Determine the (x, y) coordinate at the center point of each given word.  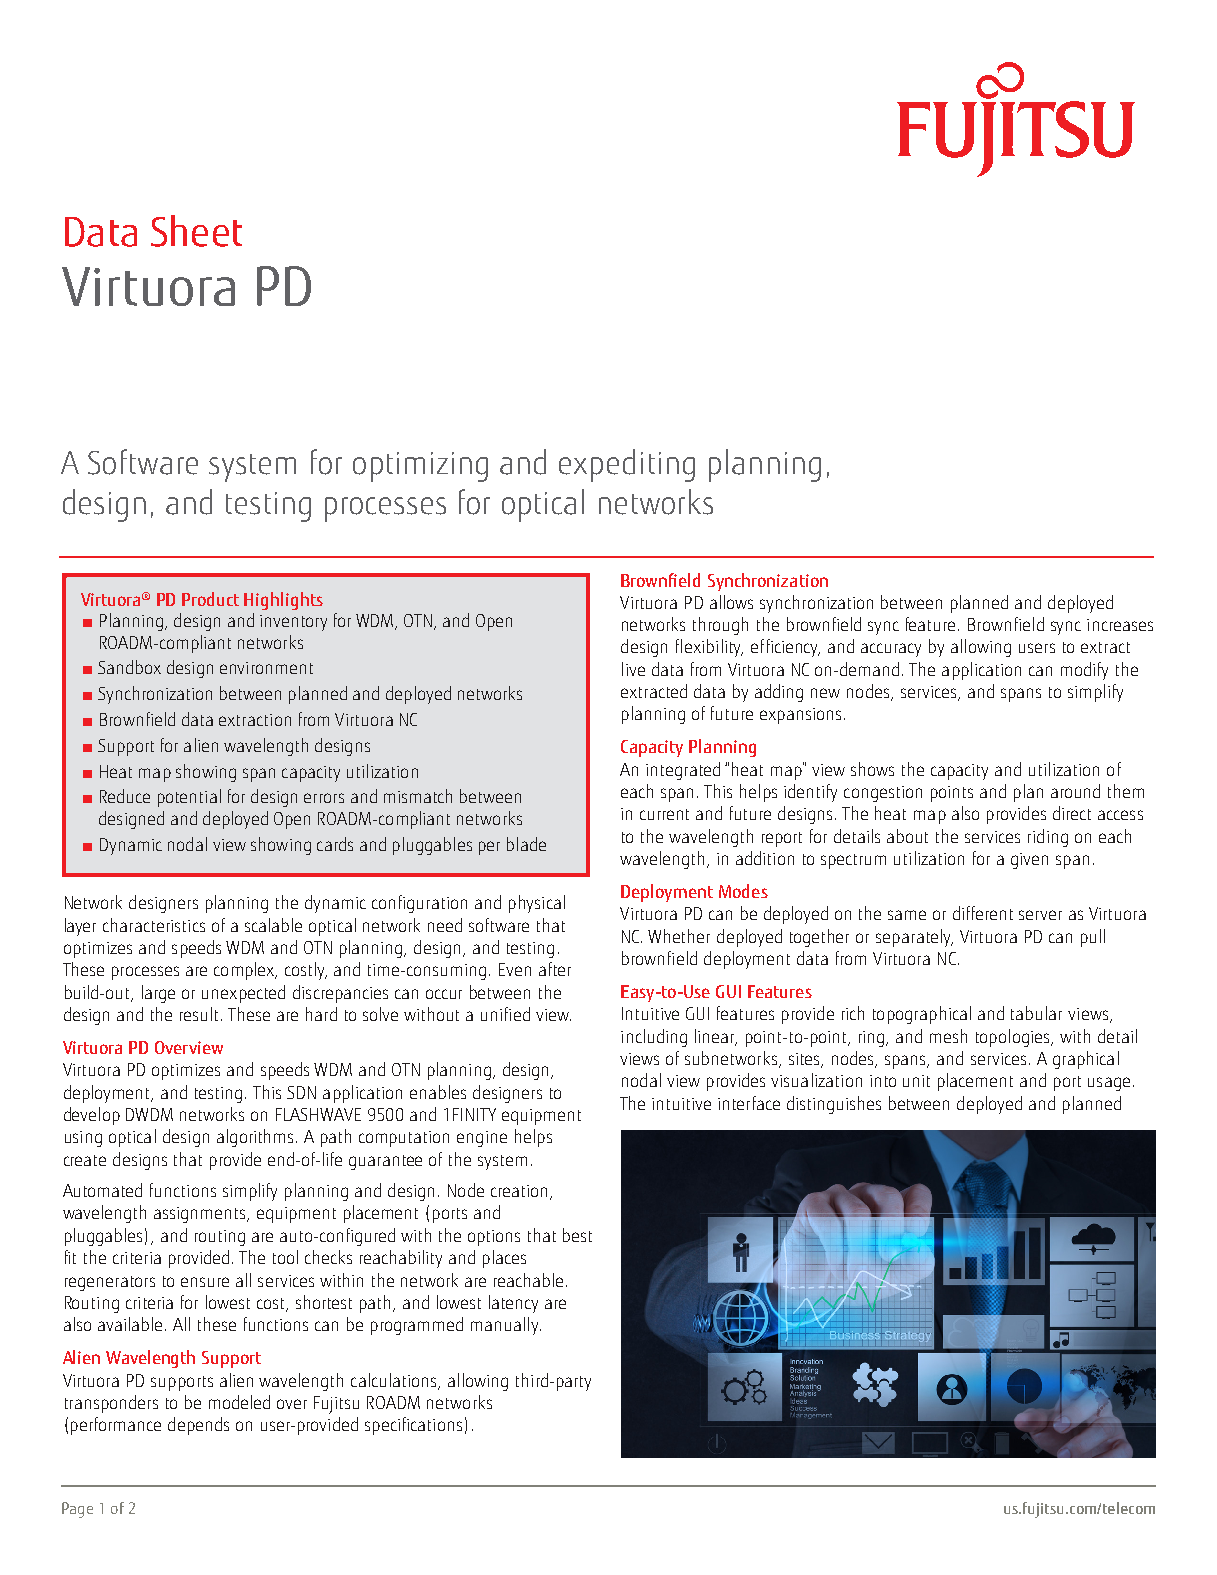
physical (537, 904)
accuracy (891, 650)
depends (198, 1426)
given (1029, 861)
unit (916, 1081)
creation (519, 1191)
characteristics (154, 925)
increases (1120, 625)
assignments (201, 1215)
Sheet (196, 231)
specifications (413, 1426)
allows (731, 602)
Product (210, 599)
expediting (627, 465)
